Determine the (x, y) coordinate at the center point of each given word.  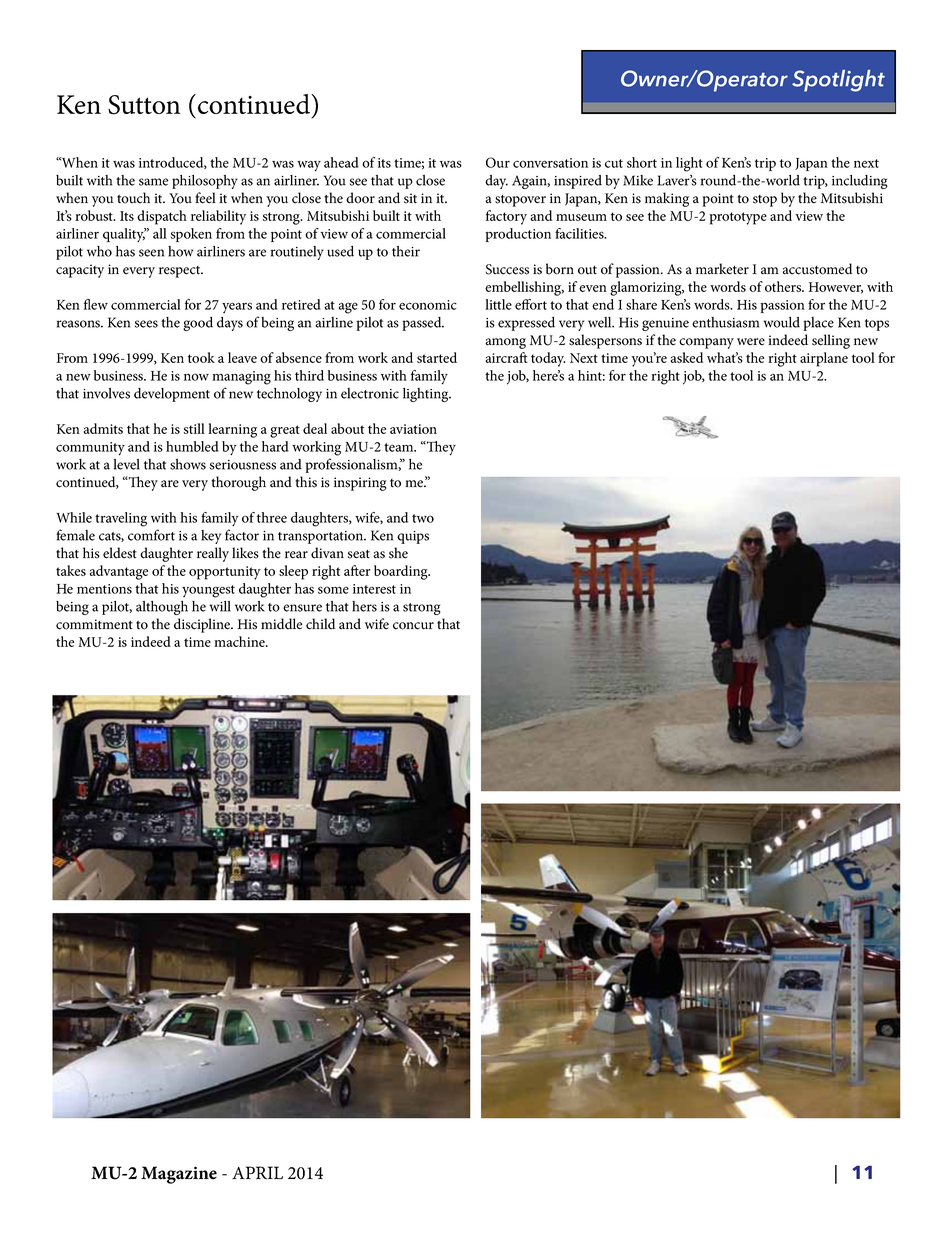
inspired (578, 182)
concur (413, 626)
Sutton (144, 105)
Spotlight (838, 81)
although (162, 608)
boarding (402, 572)
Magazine (179, 1175)
